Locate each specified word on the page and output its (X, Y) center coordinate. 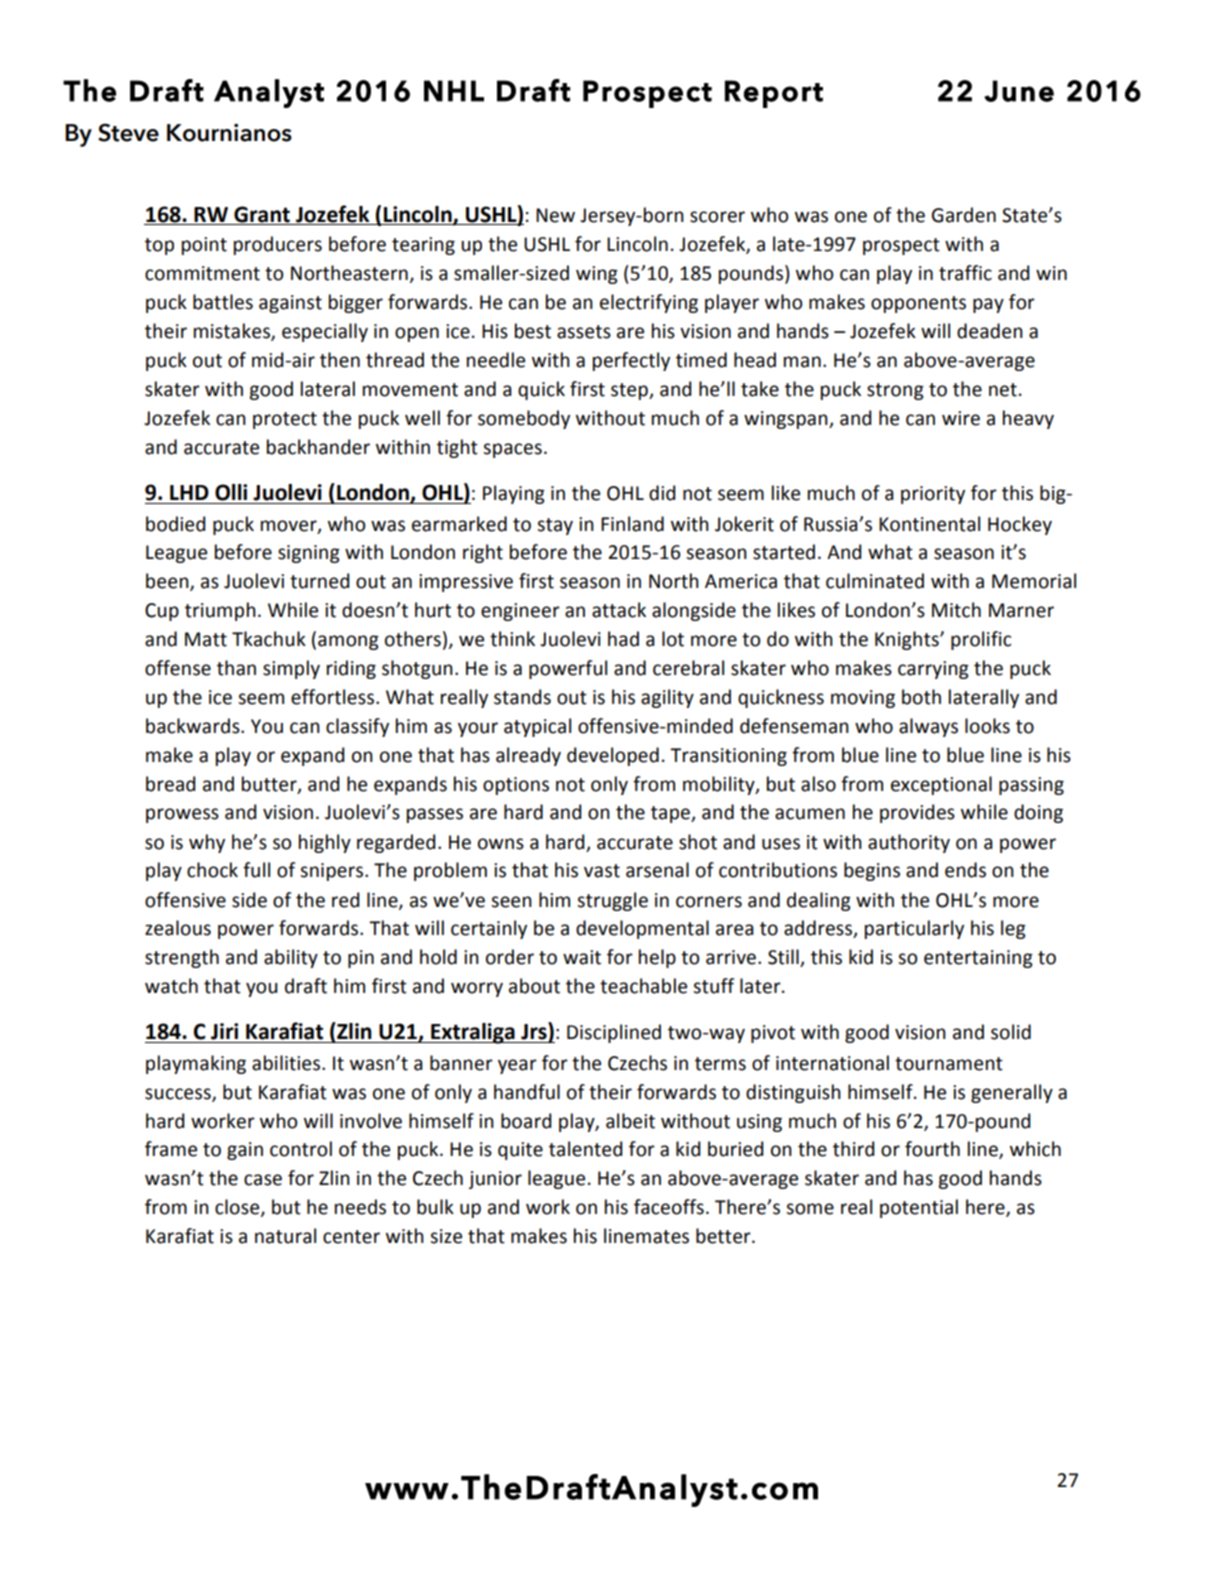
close (238, 1208)
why (207, 843)
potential (919, 1208)
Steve (128, 132)
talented (585, 1149)
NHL (454, 91)
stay (555, 526)
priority (933, 495)
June (1019, 91)
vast (602, 871)
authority (909, 843)
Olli (231, 492)
